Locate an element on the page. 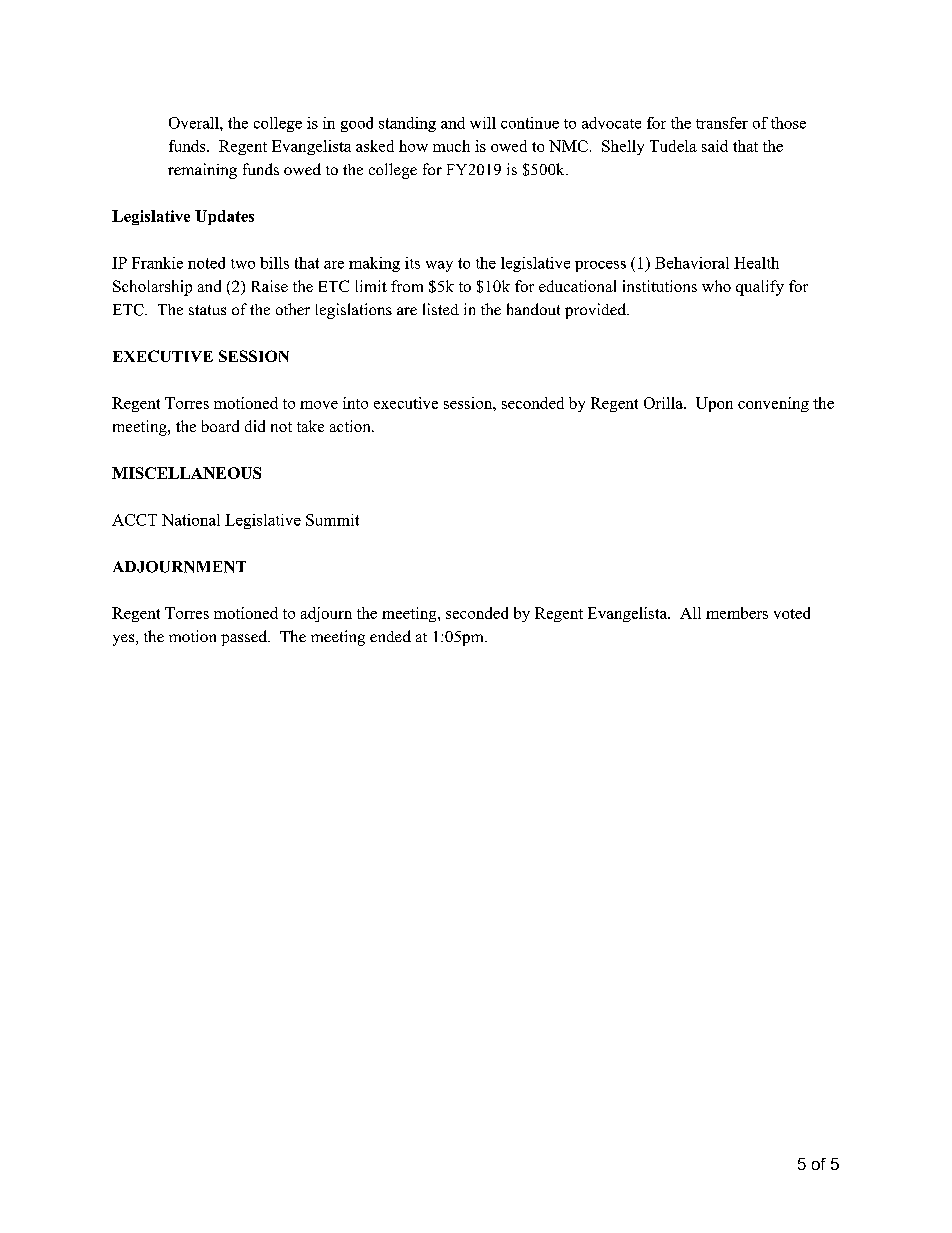  said is located at coordinates (715, 146).
